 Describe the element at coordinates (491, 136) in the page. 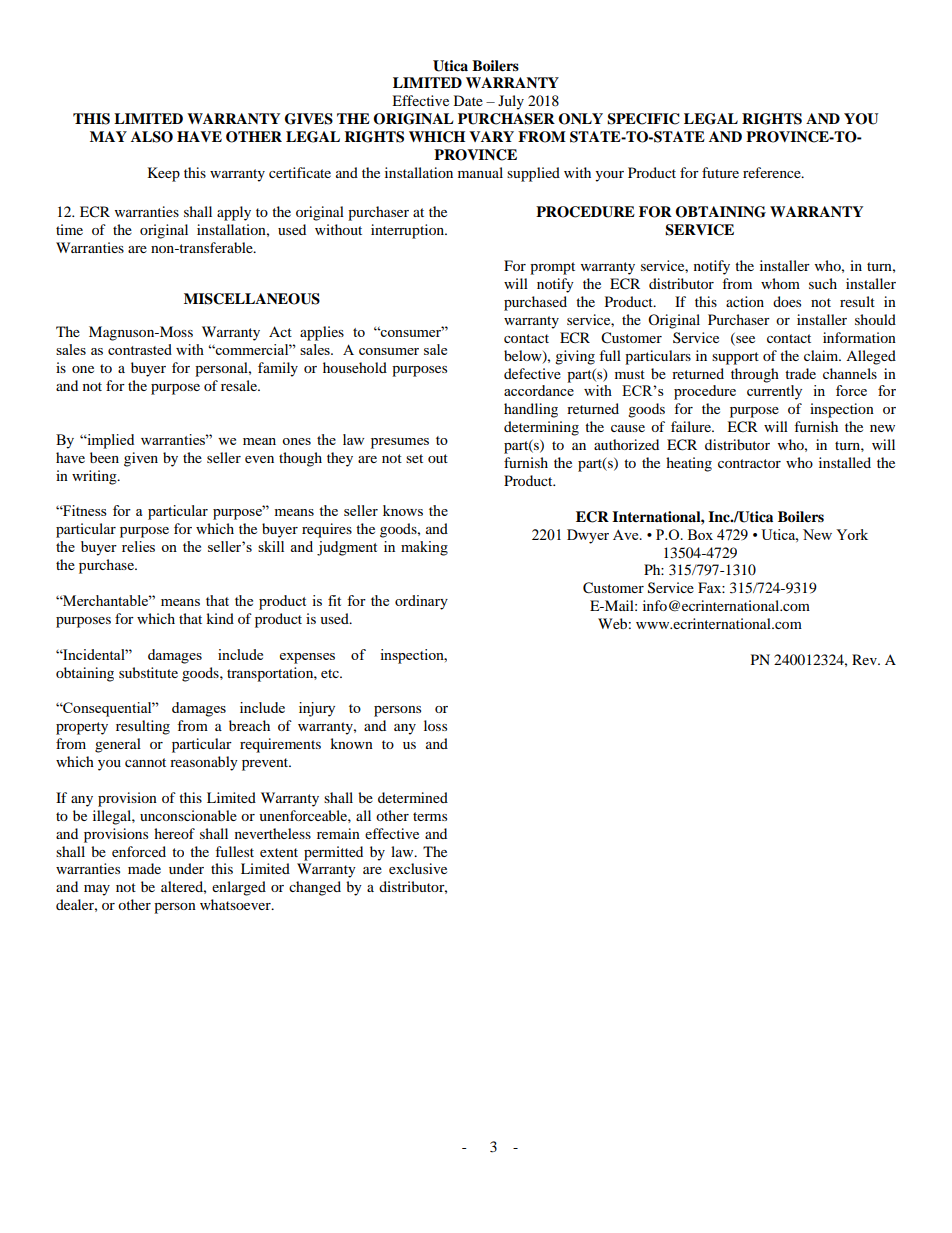

I see `VARY` at that location.
